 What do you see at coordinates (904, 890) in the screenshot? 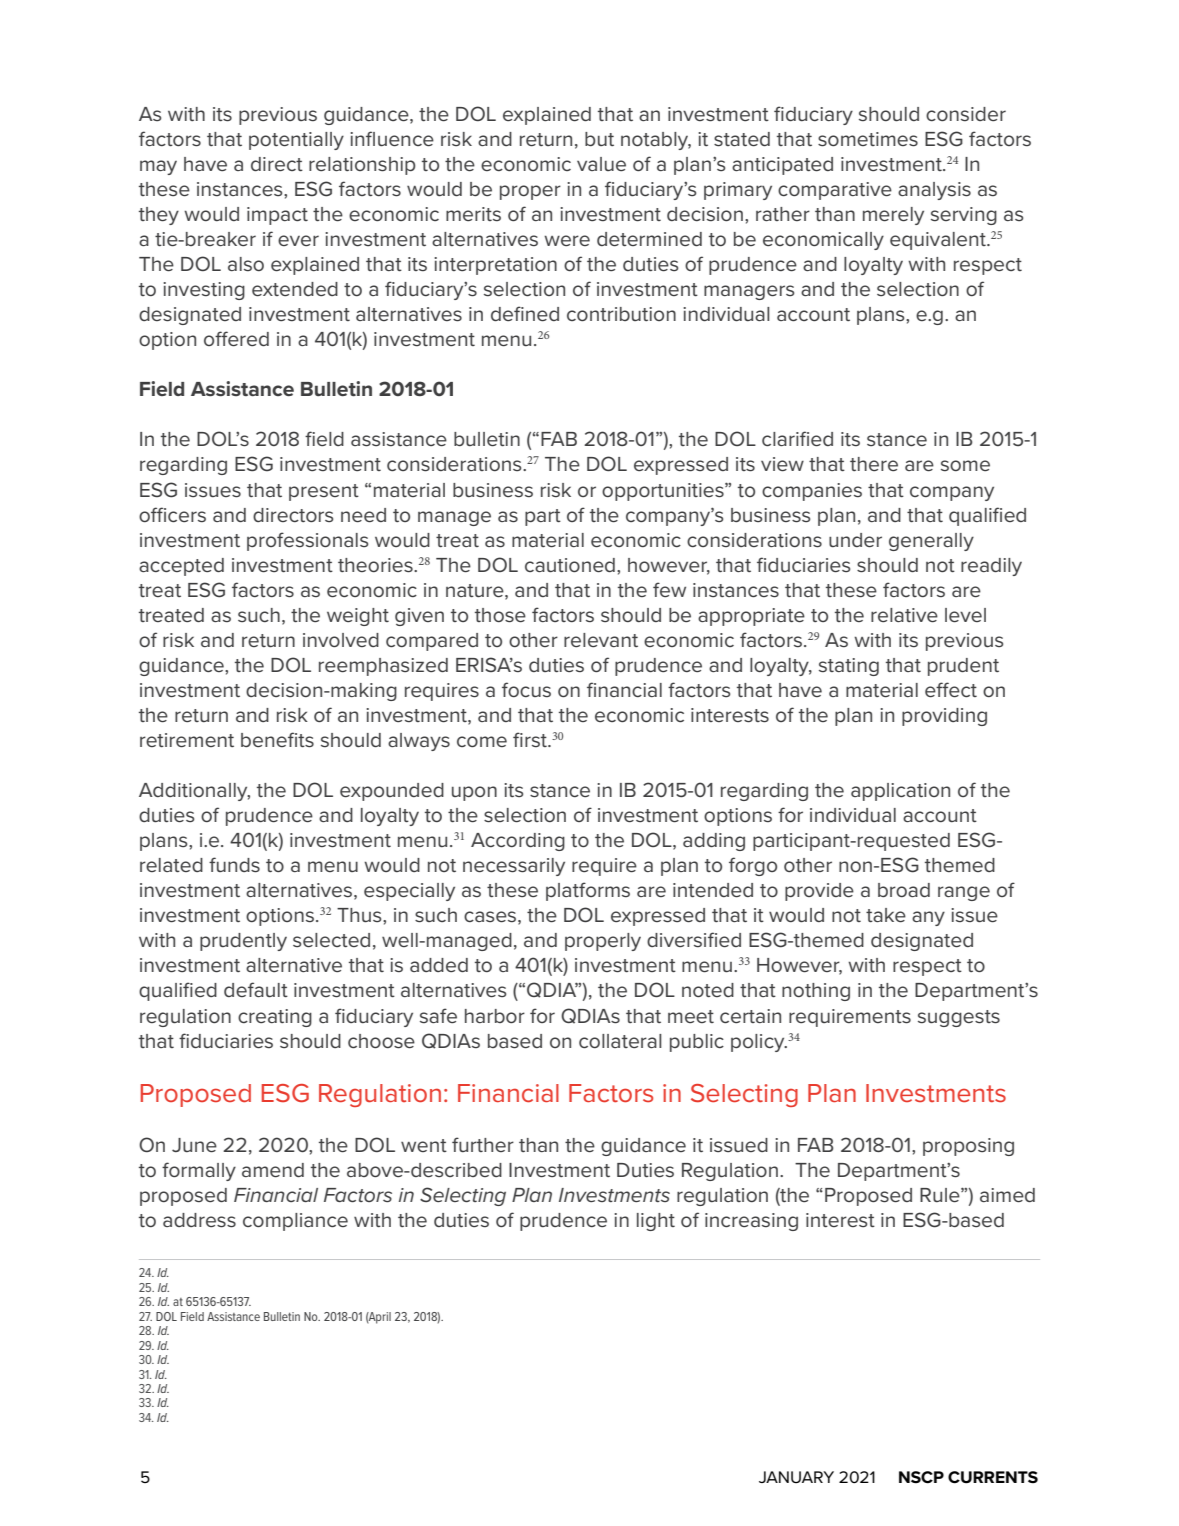
I see `broad` at bounding box center [904, 890].
